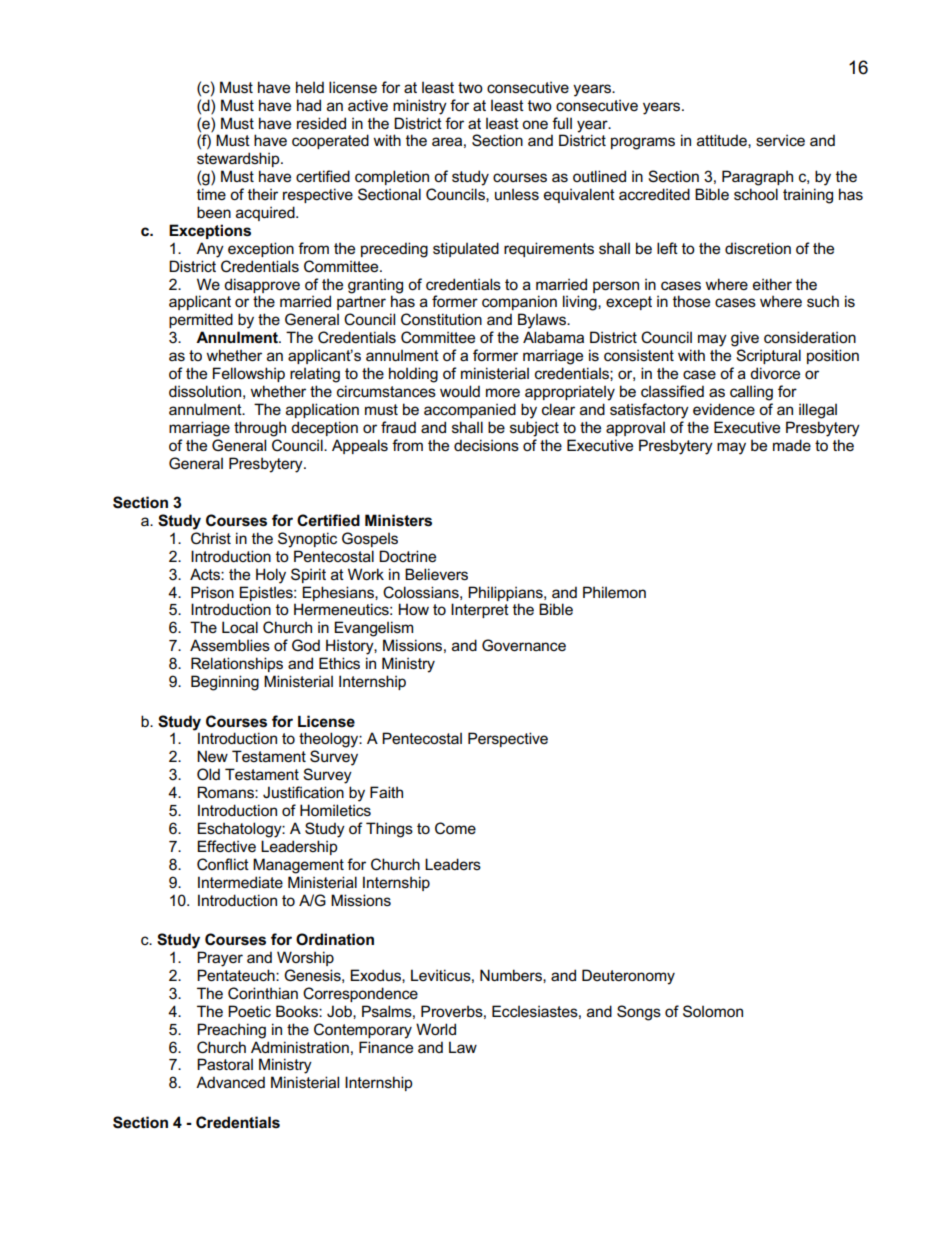  Describe the element at coordinates (535, 124) in the screenshot. I see `one` at that location.
